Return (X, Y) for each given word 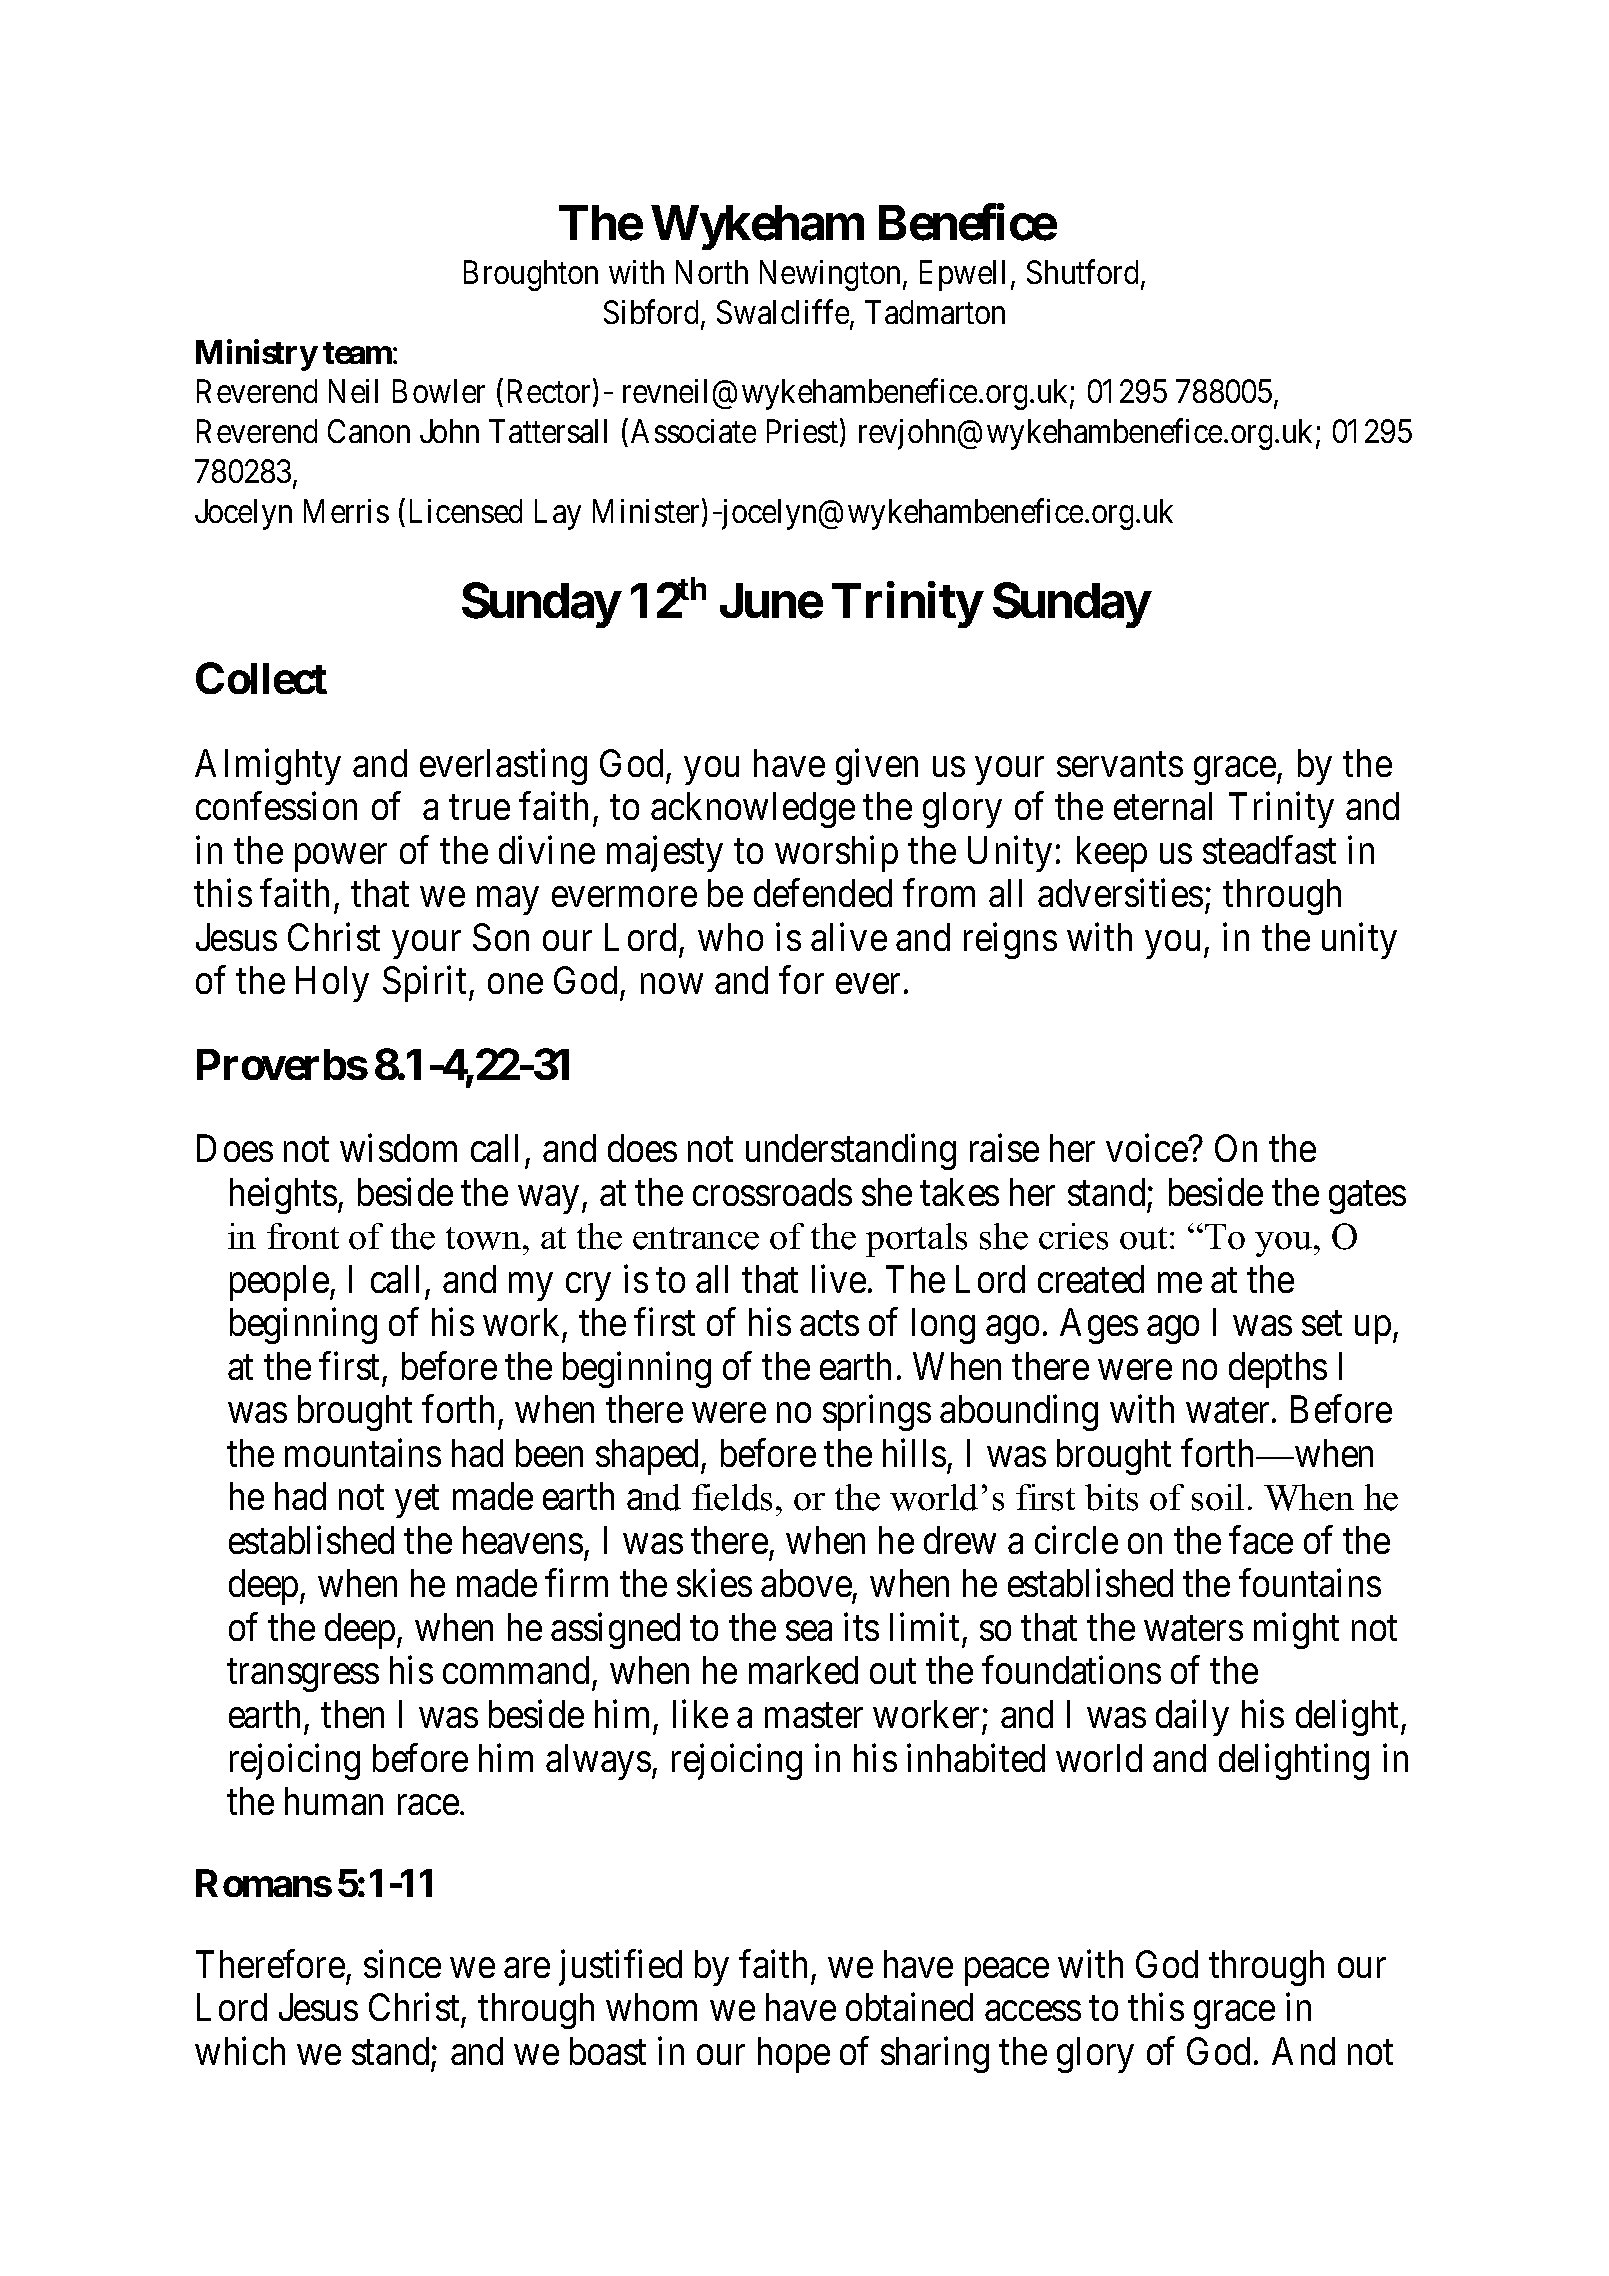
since (402, 1964)
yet (417, 1502)
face (1261, 1540)
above (806, 1583)
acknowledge (753, 810)
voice (1147, 1148)
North (712, 272)
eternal (1163, 806)
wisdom (398, 1148)
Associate (693, 431)
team (357, 353)
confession (276, 806)
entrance (696, 1238)
